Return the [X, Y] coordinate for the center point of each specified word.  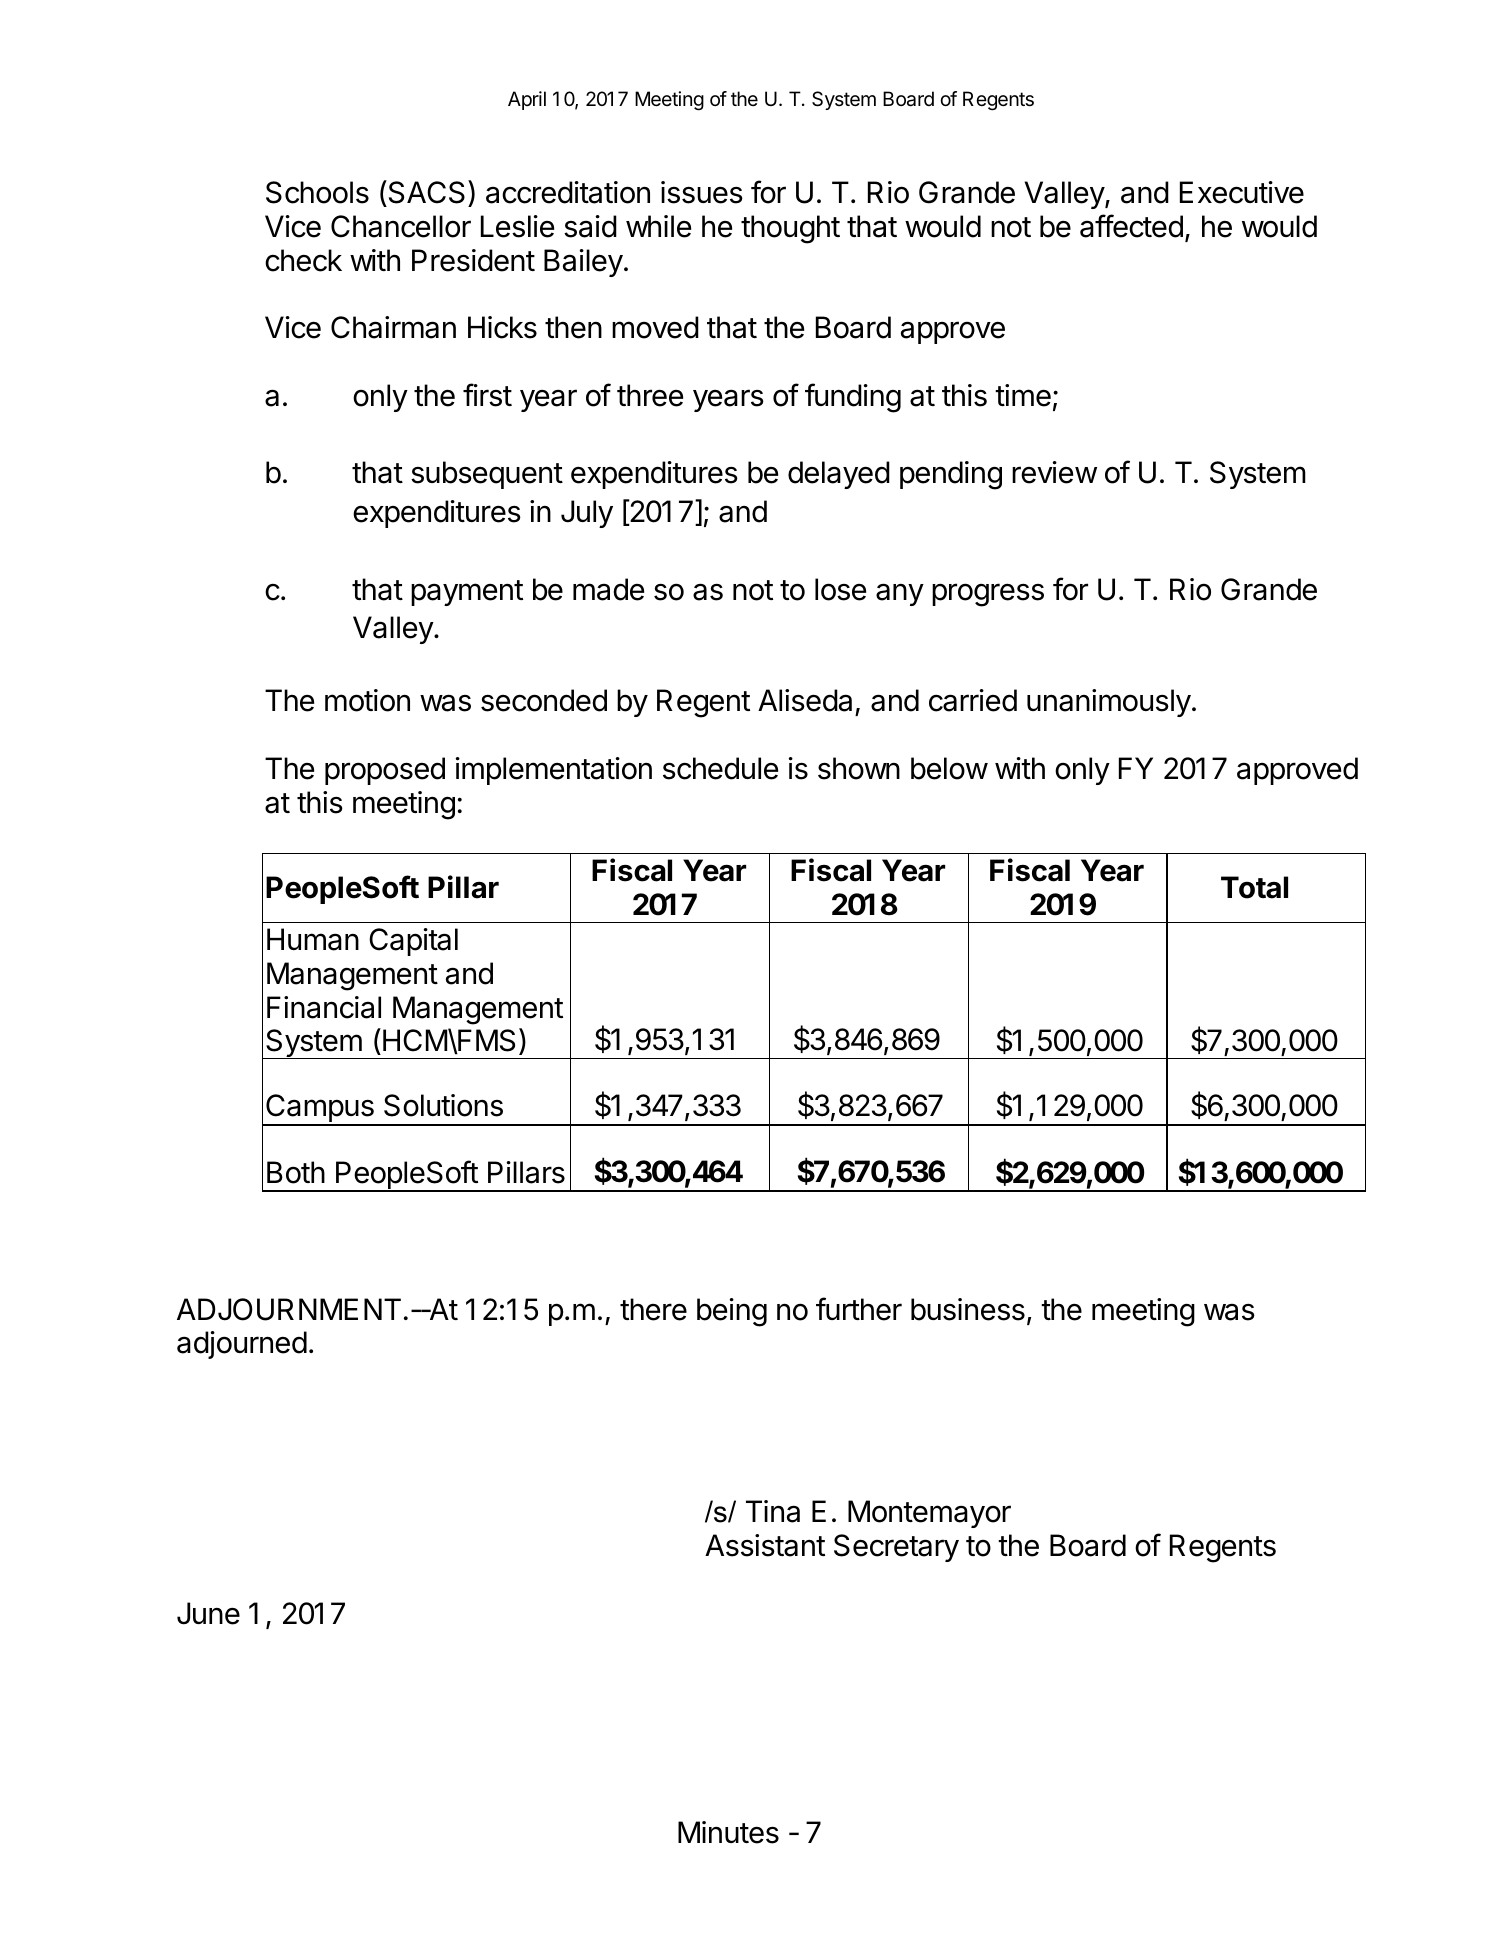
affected [1131, 226]
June [208, 1613]
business [968, 1309]
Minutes [728, 1832]
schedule [720, 768]
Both [296, 1172]
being [732, 1312]
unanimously [1109, 703]
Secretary [896, 1548]
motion [367, 700]
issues [702, 192]
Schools [317, 192]
